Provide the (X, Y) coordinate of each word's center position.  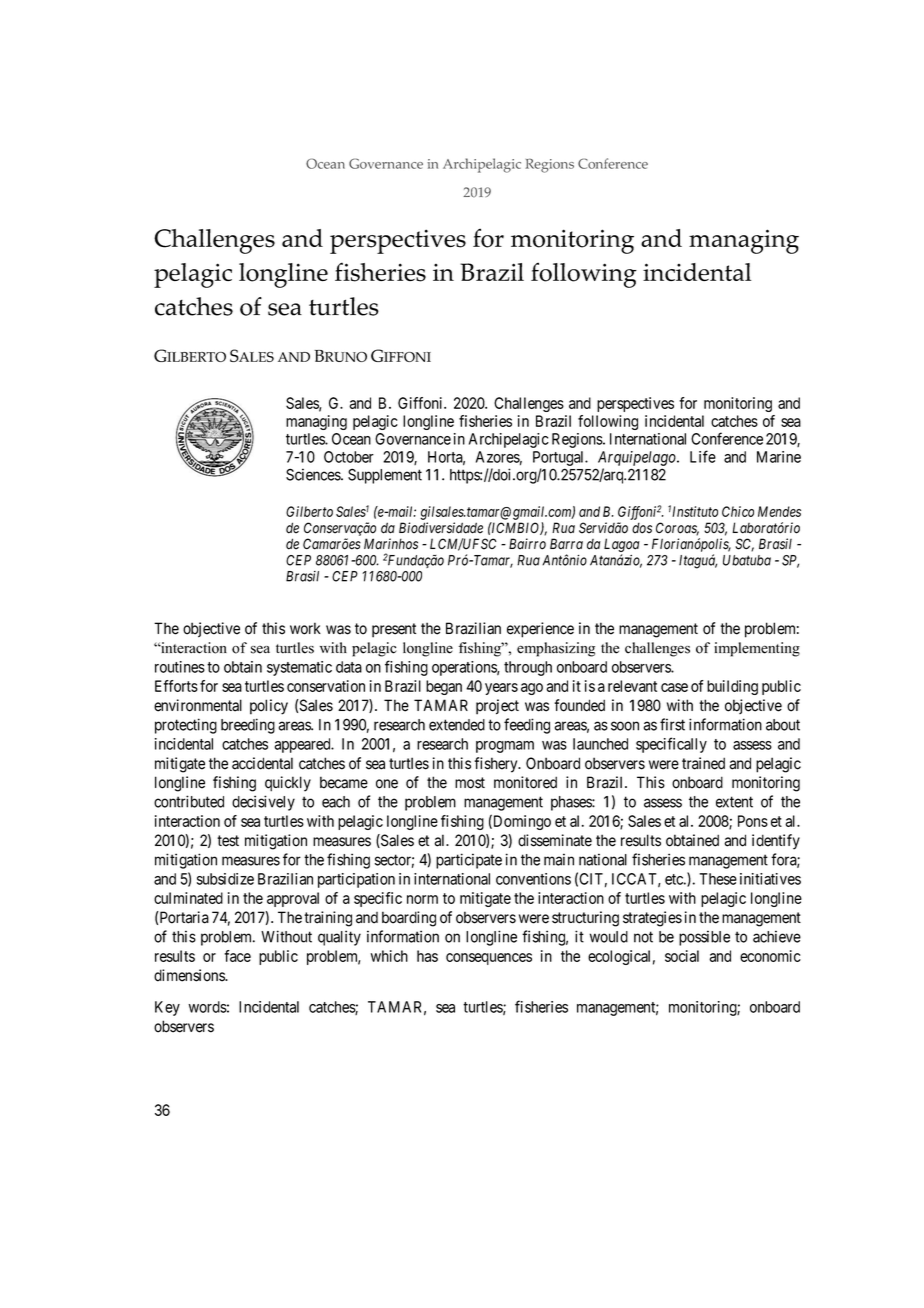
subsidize (225, 879)
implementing (757, 649)
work (305, 628)
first (672, 724)
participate (469, 861)
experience (540, 630)
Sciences (314, 474)
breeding (248, 726)
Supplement (385, 476)
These (718, 879)
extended (457, 725)
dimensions (190, 975)
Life (703, 456)
